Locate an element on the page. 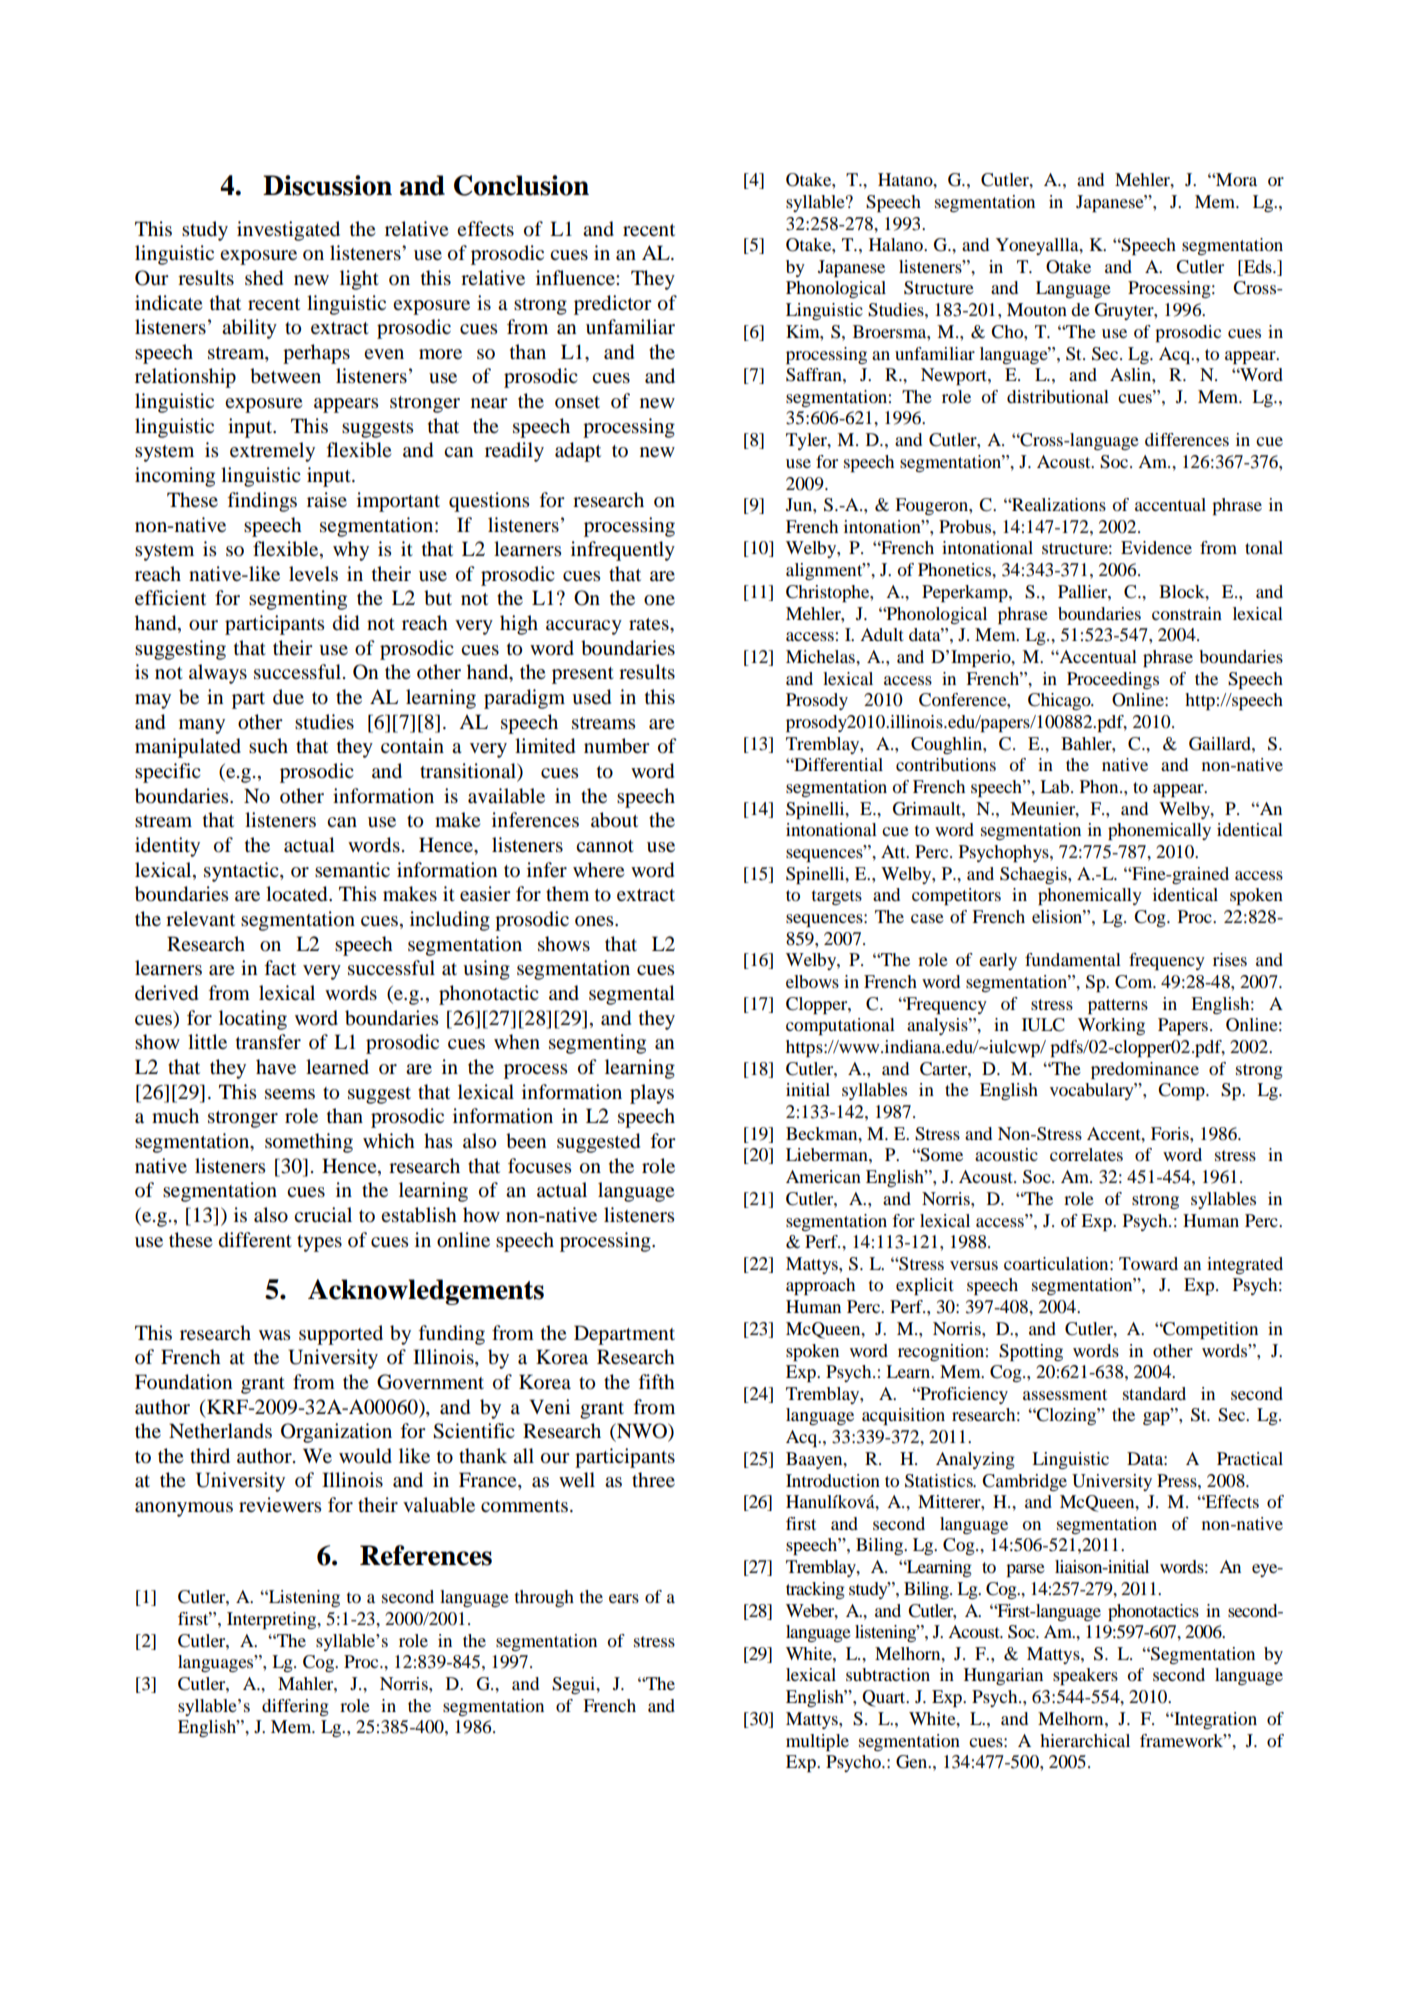 The image size is (1418, 2006). investigated is located at coordinates (288, 231).
